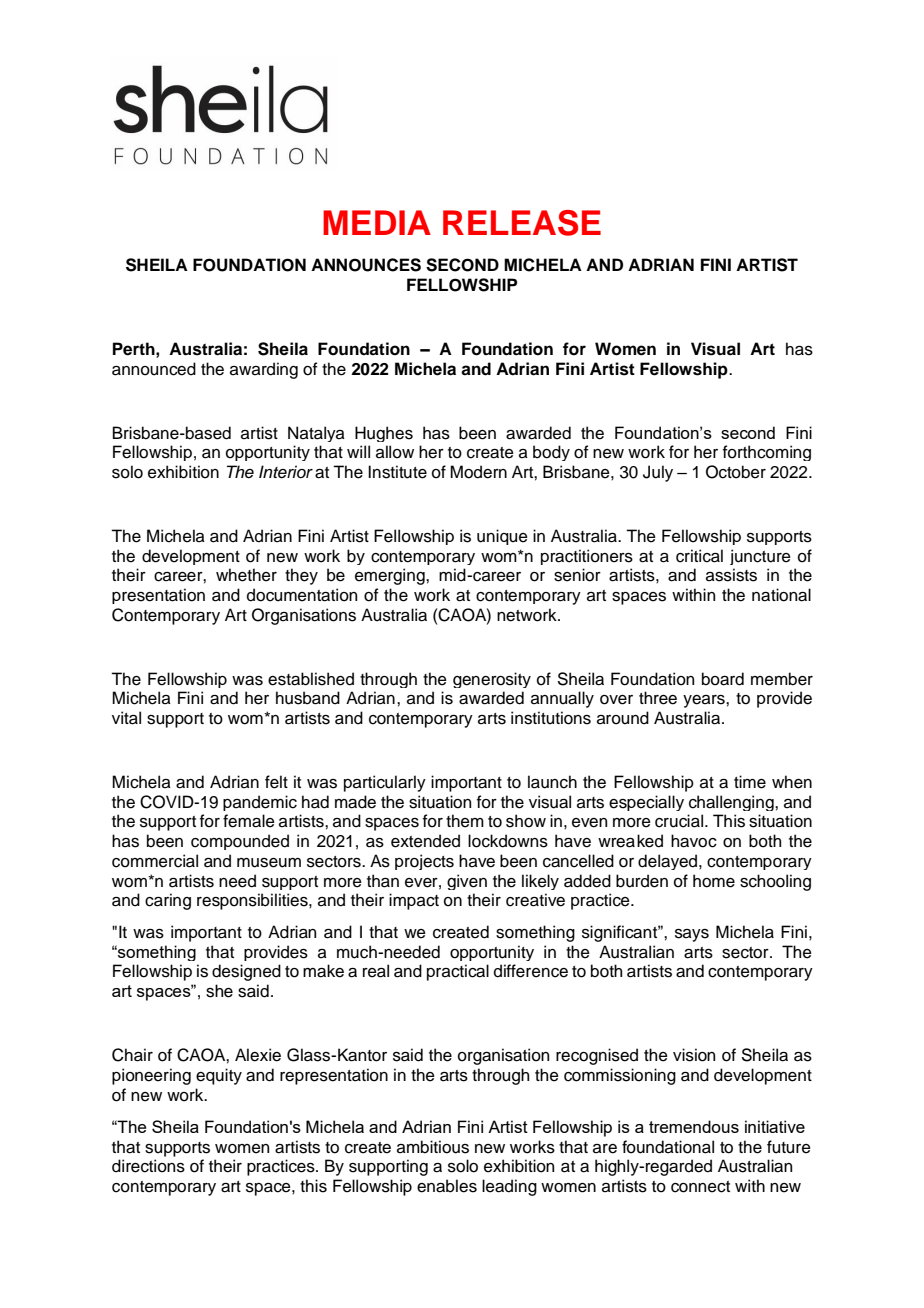  Describe the element at coordinates (424, 862) in the screenshot. I see `projects` at that location.
